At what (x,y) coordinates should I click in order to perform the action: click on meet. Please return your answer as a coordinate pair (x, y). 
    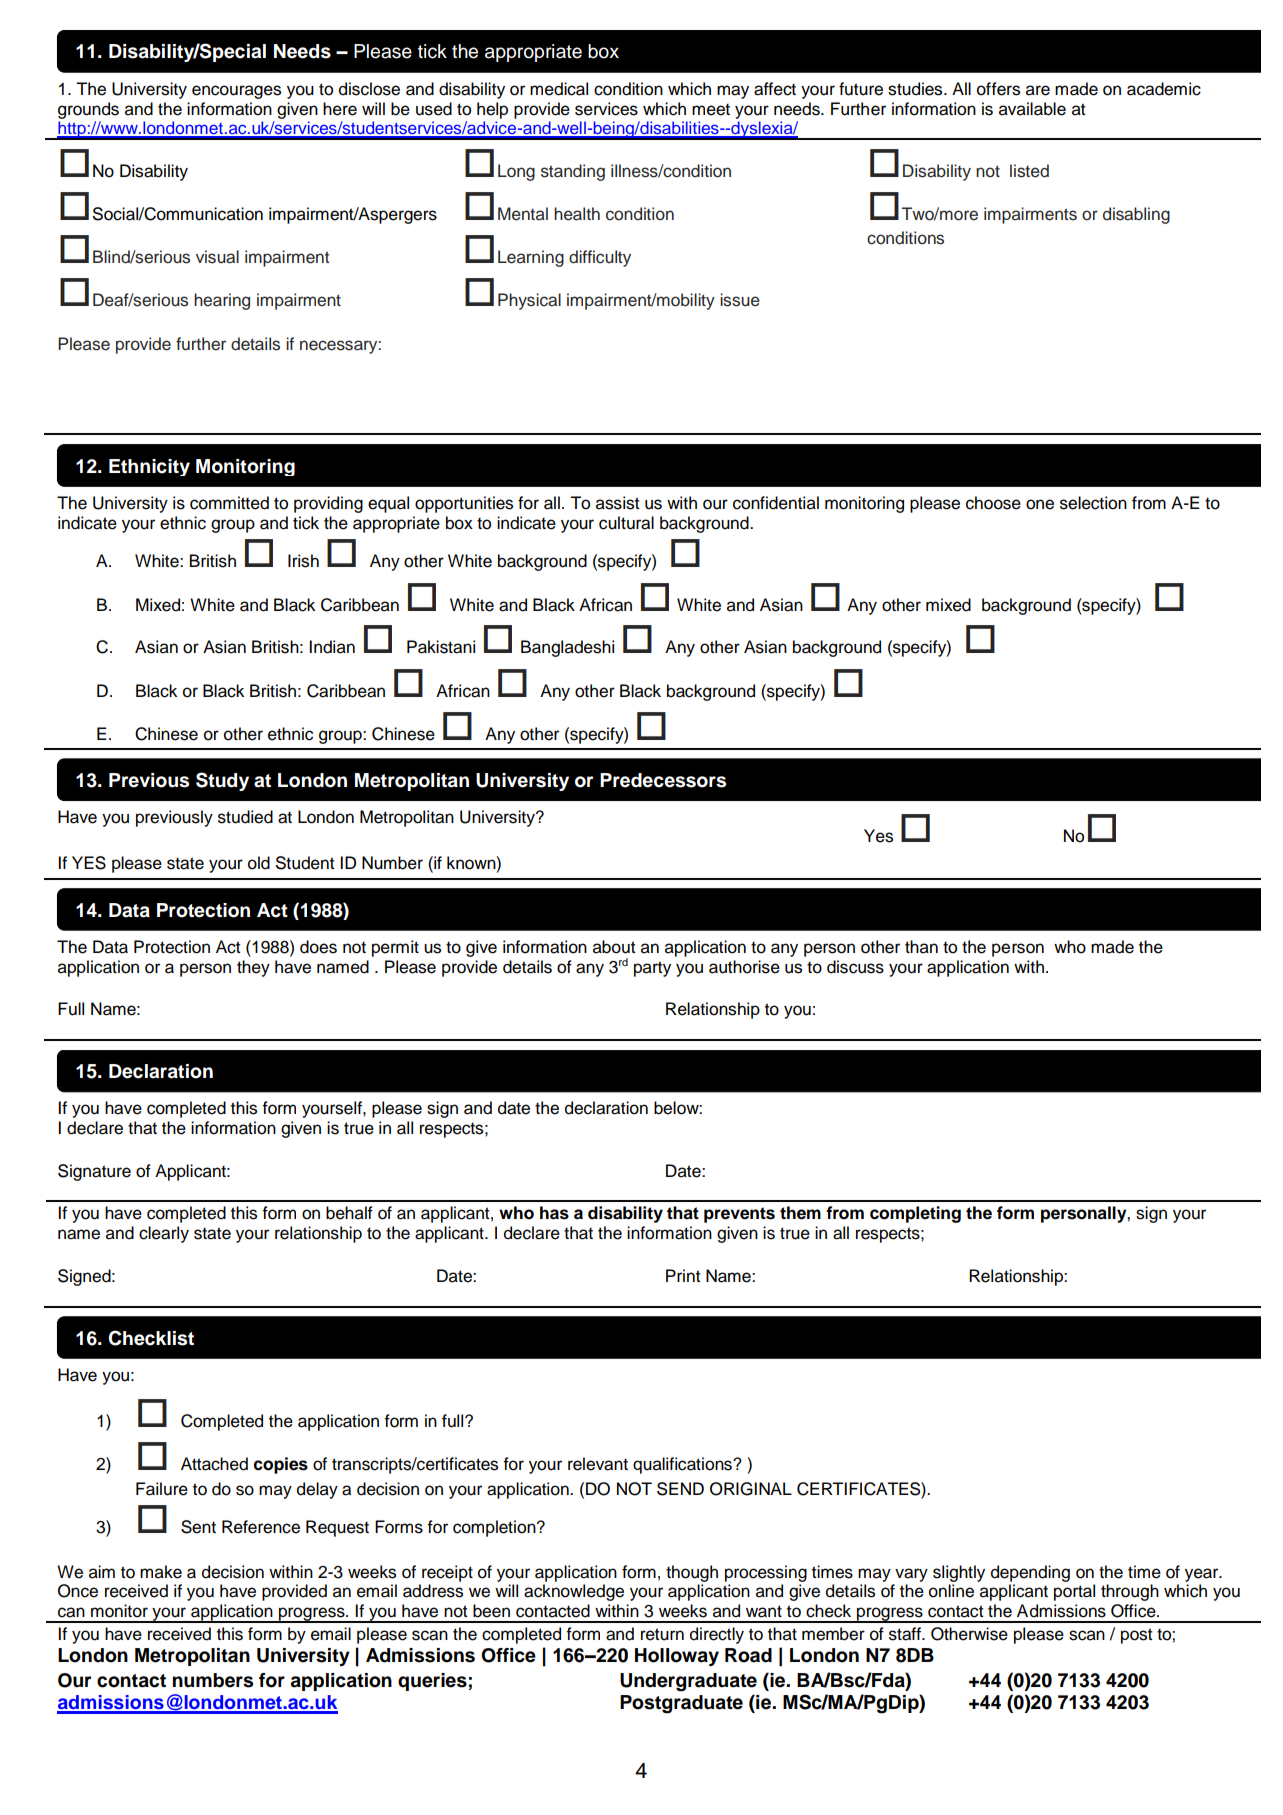
    Looking at the image, I should click on (711, 110).
